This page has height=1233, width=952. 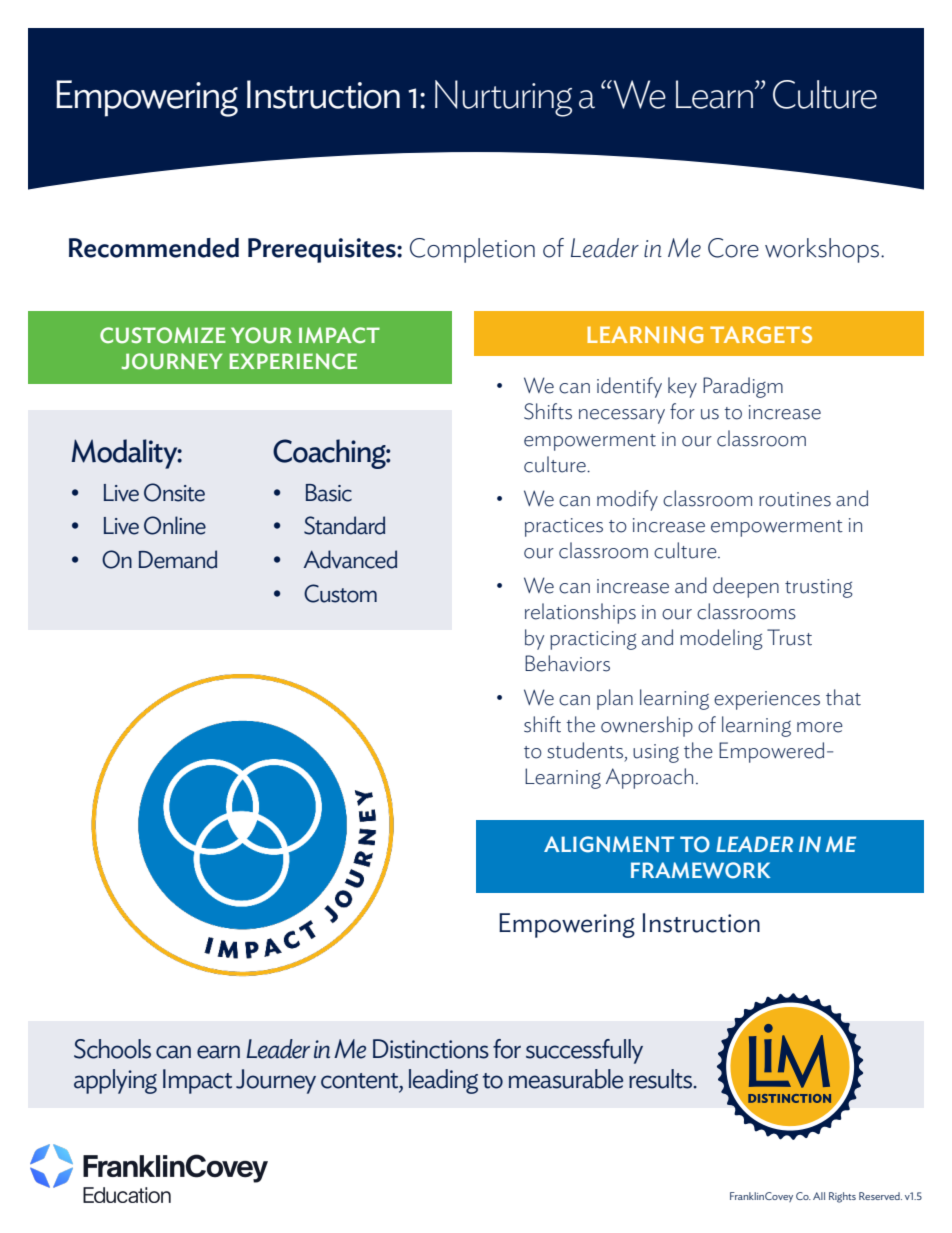 What do you see at coordinates (112, 1049) in the page?
I see `Schools` at bounding box center [112, 1049].
